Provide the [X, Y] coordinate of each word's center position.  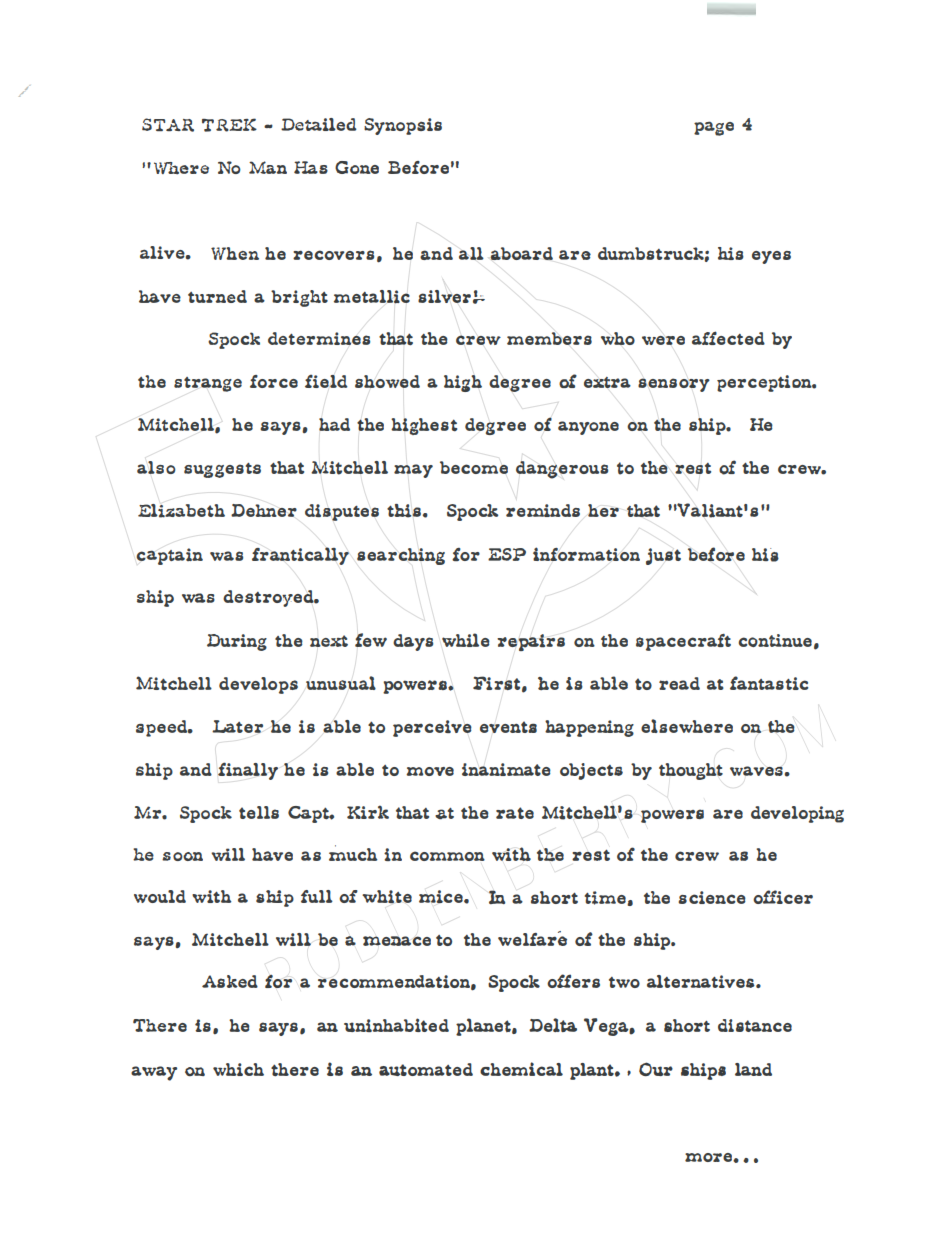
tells [259, 812]
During [237, 642]
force [274, 381]
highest [424, 426]
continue [775, 640]
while [466, 640]
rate [515, 813]
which [238, 1069]
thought [691, 771]
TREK [229, 125]
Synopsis [403, 126]
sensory [674, 385]
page [714, 128]
